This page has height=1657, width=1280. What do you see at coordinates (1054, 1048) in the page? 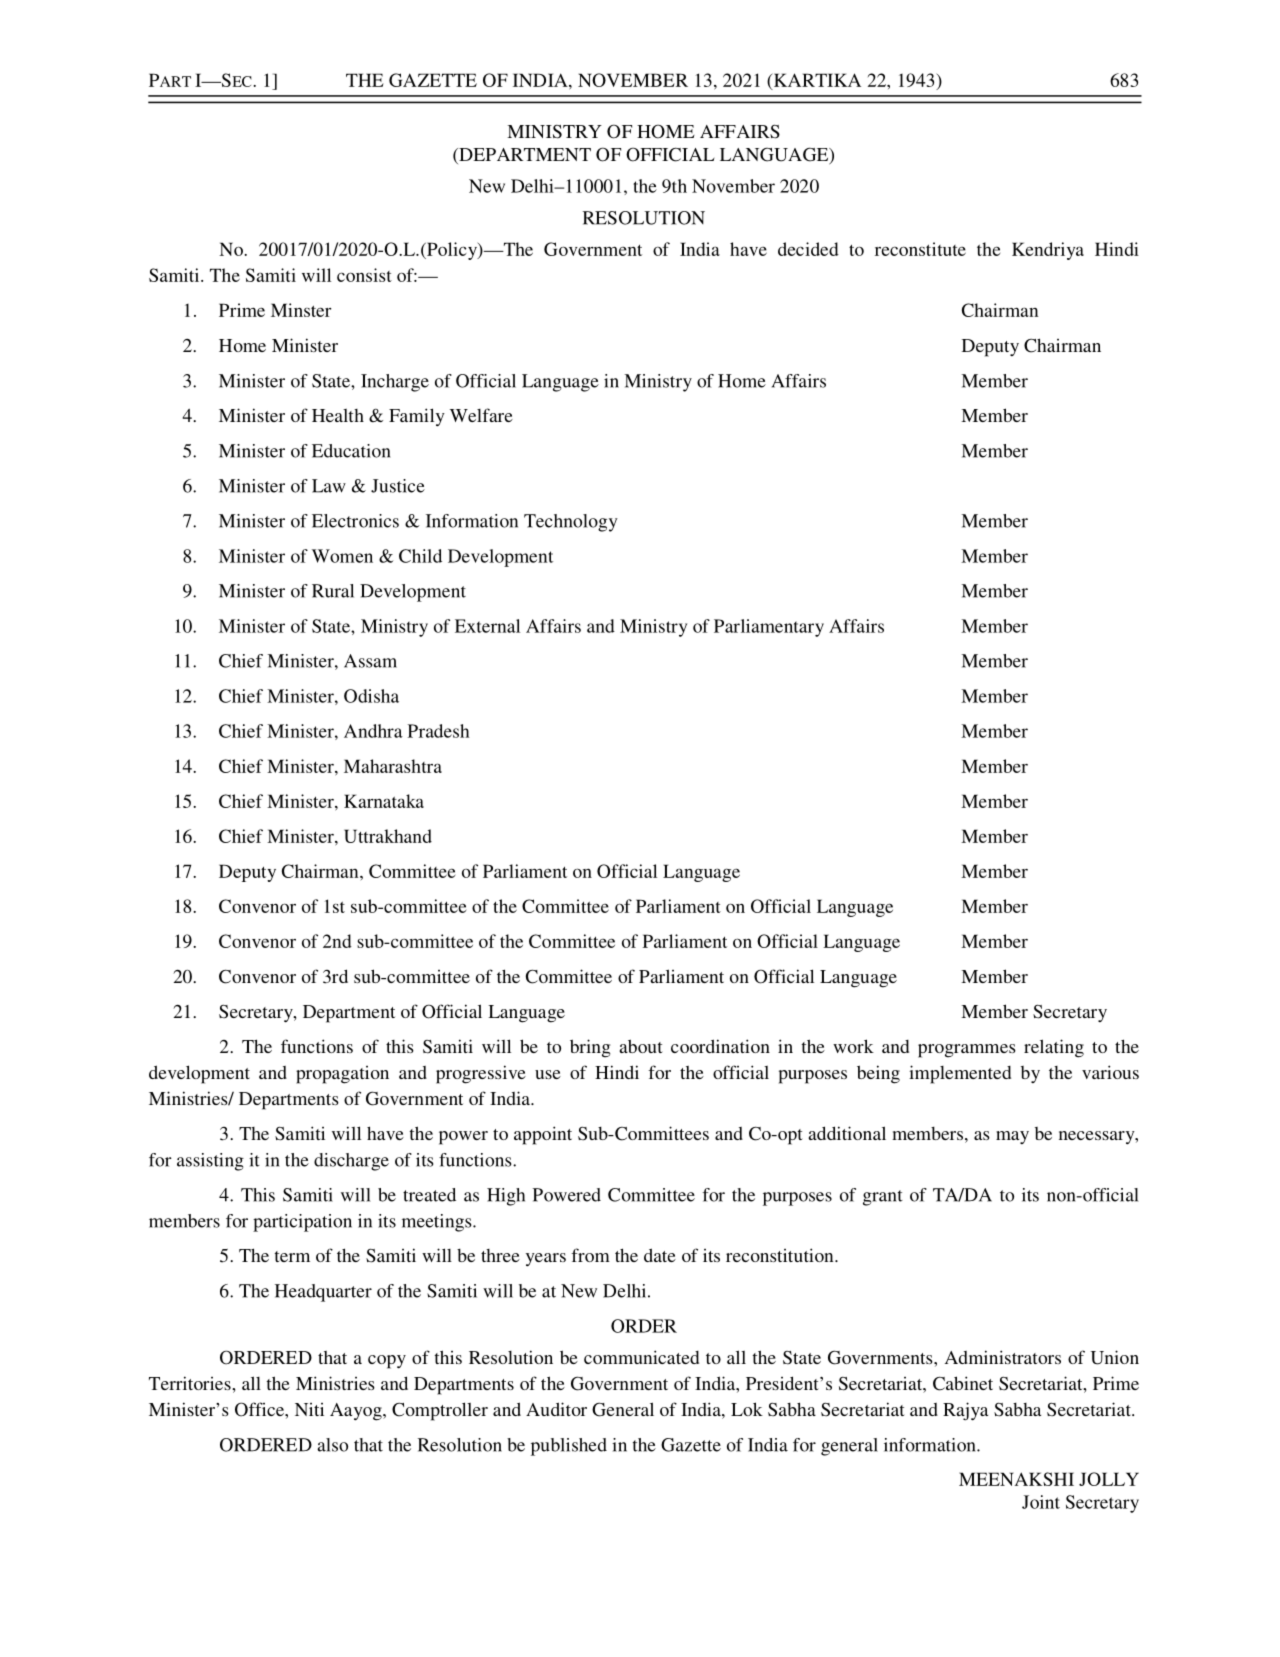
I see `relating` at bounding box center [1054, 1048].
